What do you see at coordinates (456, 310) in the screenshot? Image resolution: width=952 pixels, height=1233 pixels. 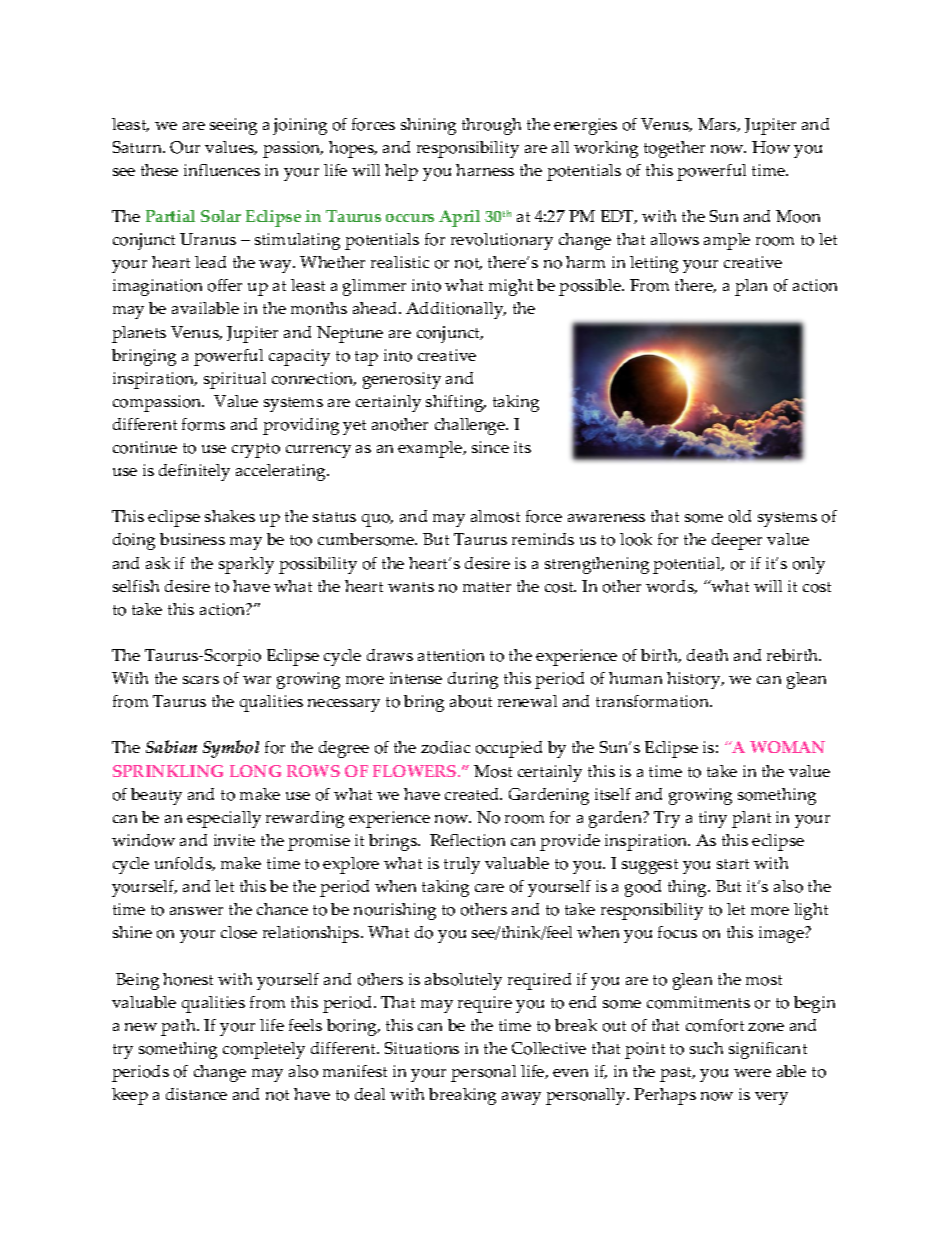 I see `Additionally` at bounding box center [456, 310].
